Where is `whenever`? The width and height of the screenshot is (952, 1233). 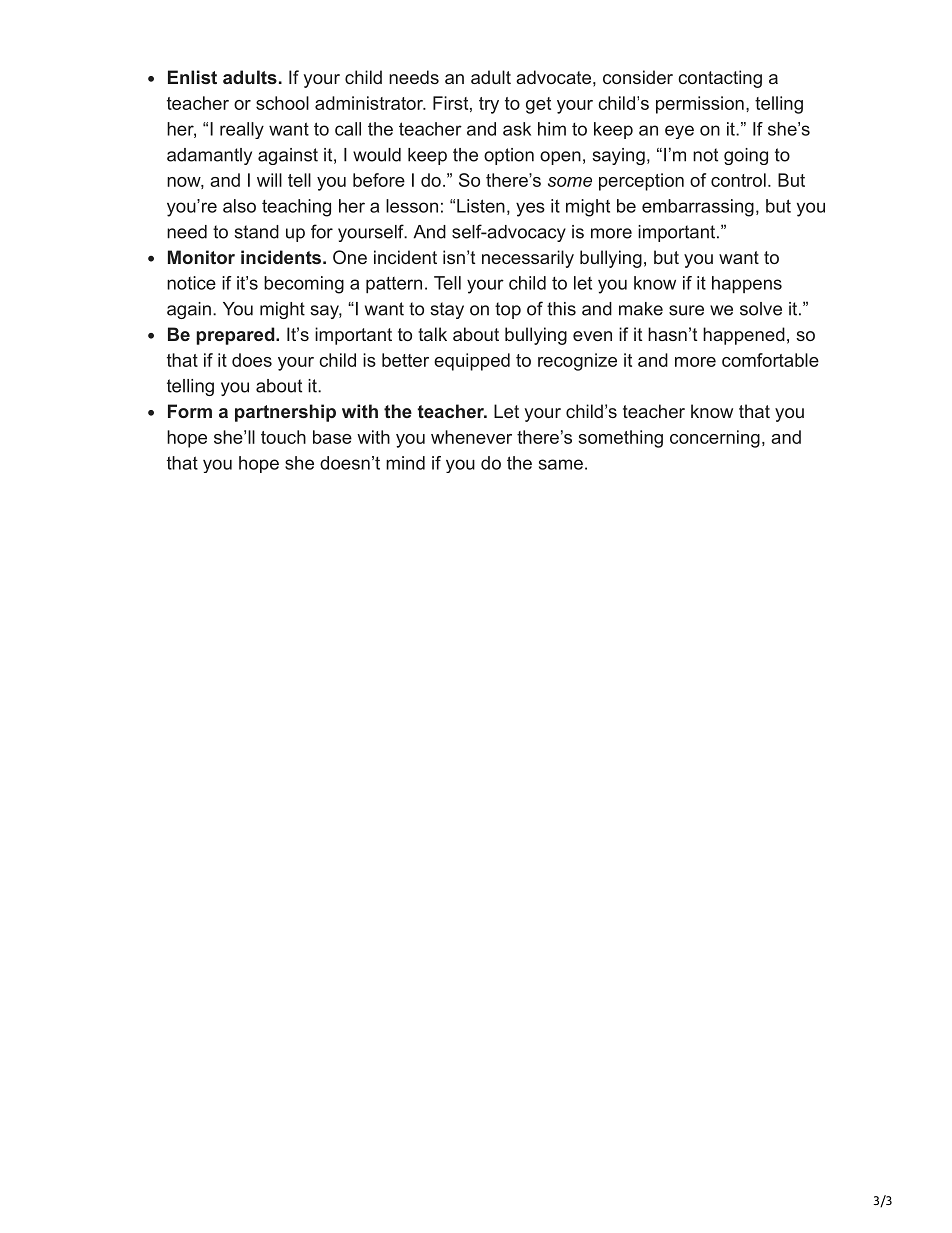 whenever is located at coordinates (471, 437).
